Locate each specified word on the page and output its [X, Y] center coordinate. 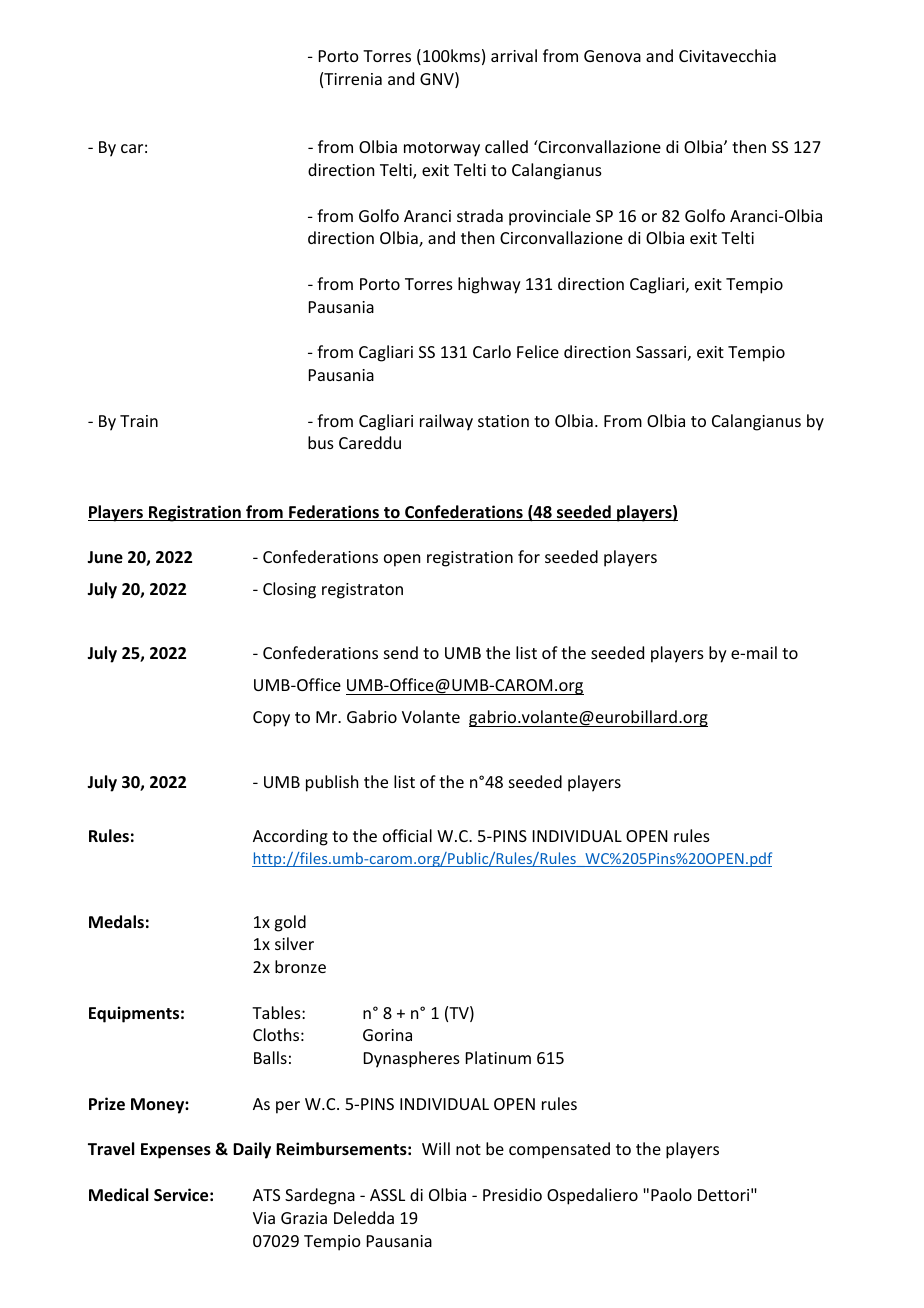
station [503, 421]
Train [139, 421]
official [407, 835]
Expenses [176, 1151]
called [506, 146]
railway [446, 422]
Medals [116, 921]
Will [436, 1148]
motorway [442, 149]
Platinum [498, 1057]
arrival [514, 55]
